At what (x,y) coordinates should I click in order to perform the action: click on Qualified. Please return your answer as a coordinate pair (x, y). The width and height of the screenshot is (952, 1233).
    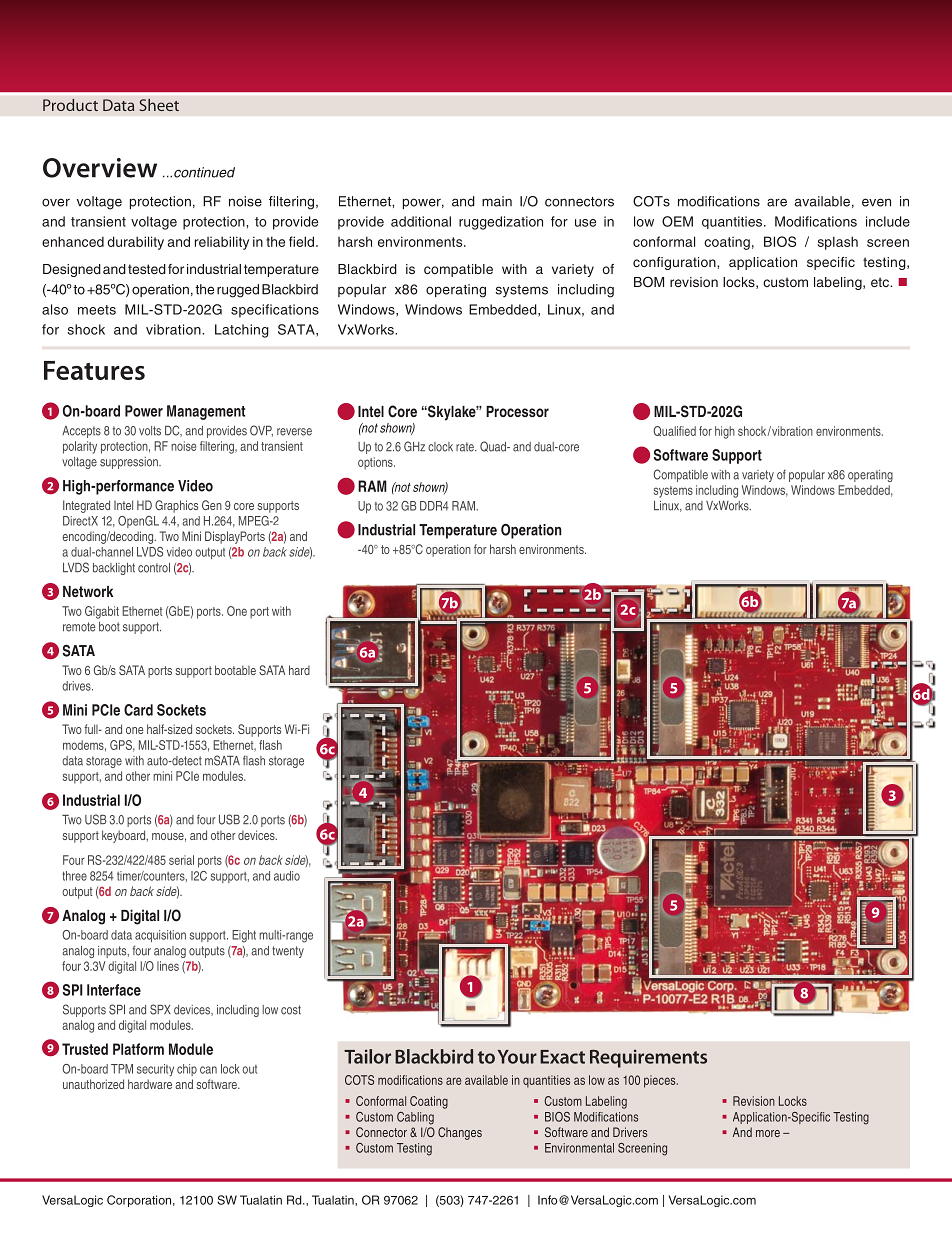
    Looking at the image, I should click on (674, 431).
